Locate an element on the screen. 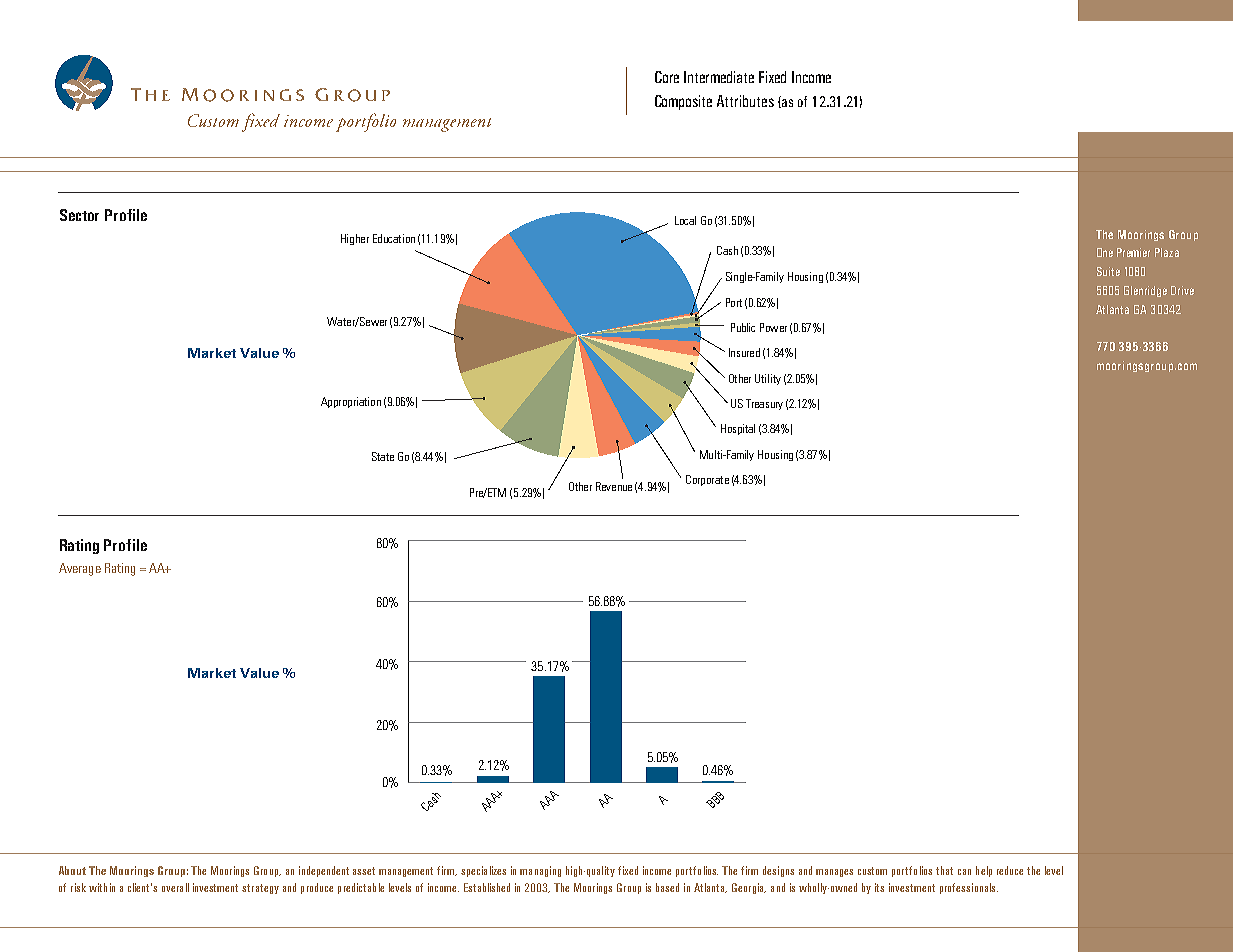 This screenshot has height=952, width=1233. overall is located at coordinates (175, 887).
